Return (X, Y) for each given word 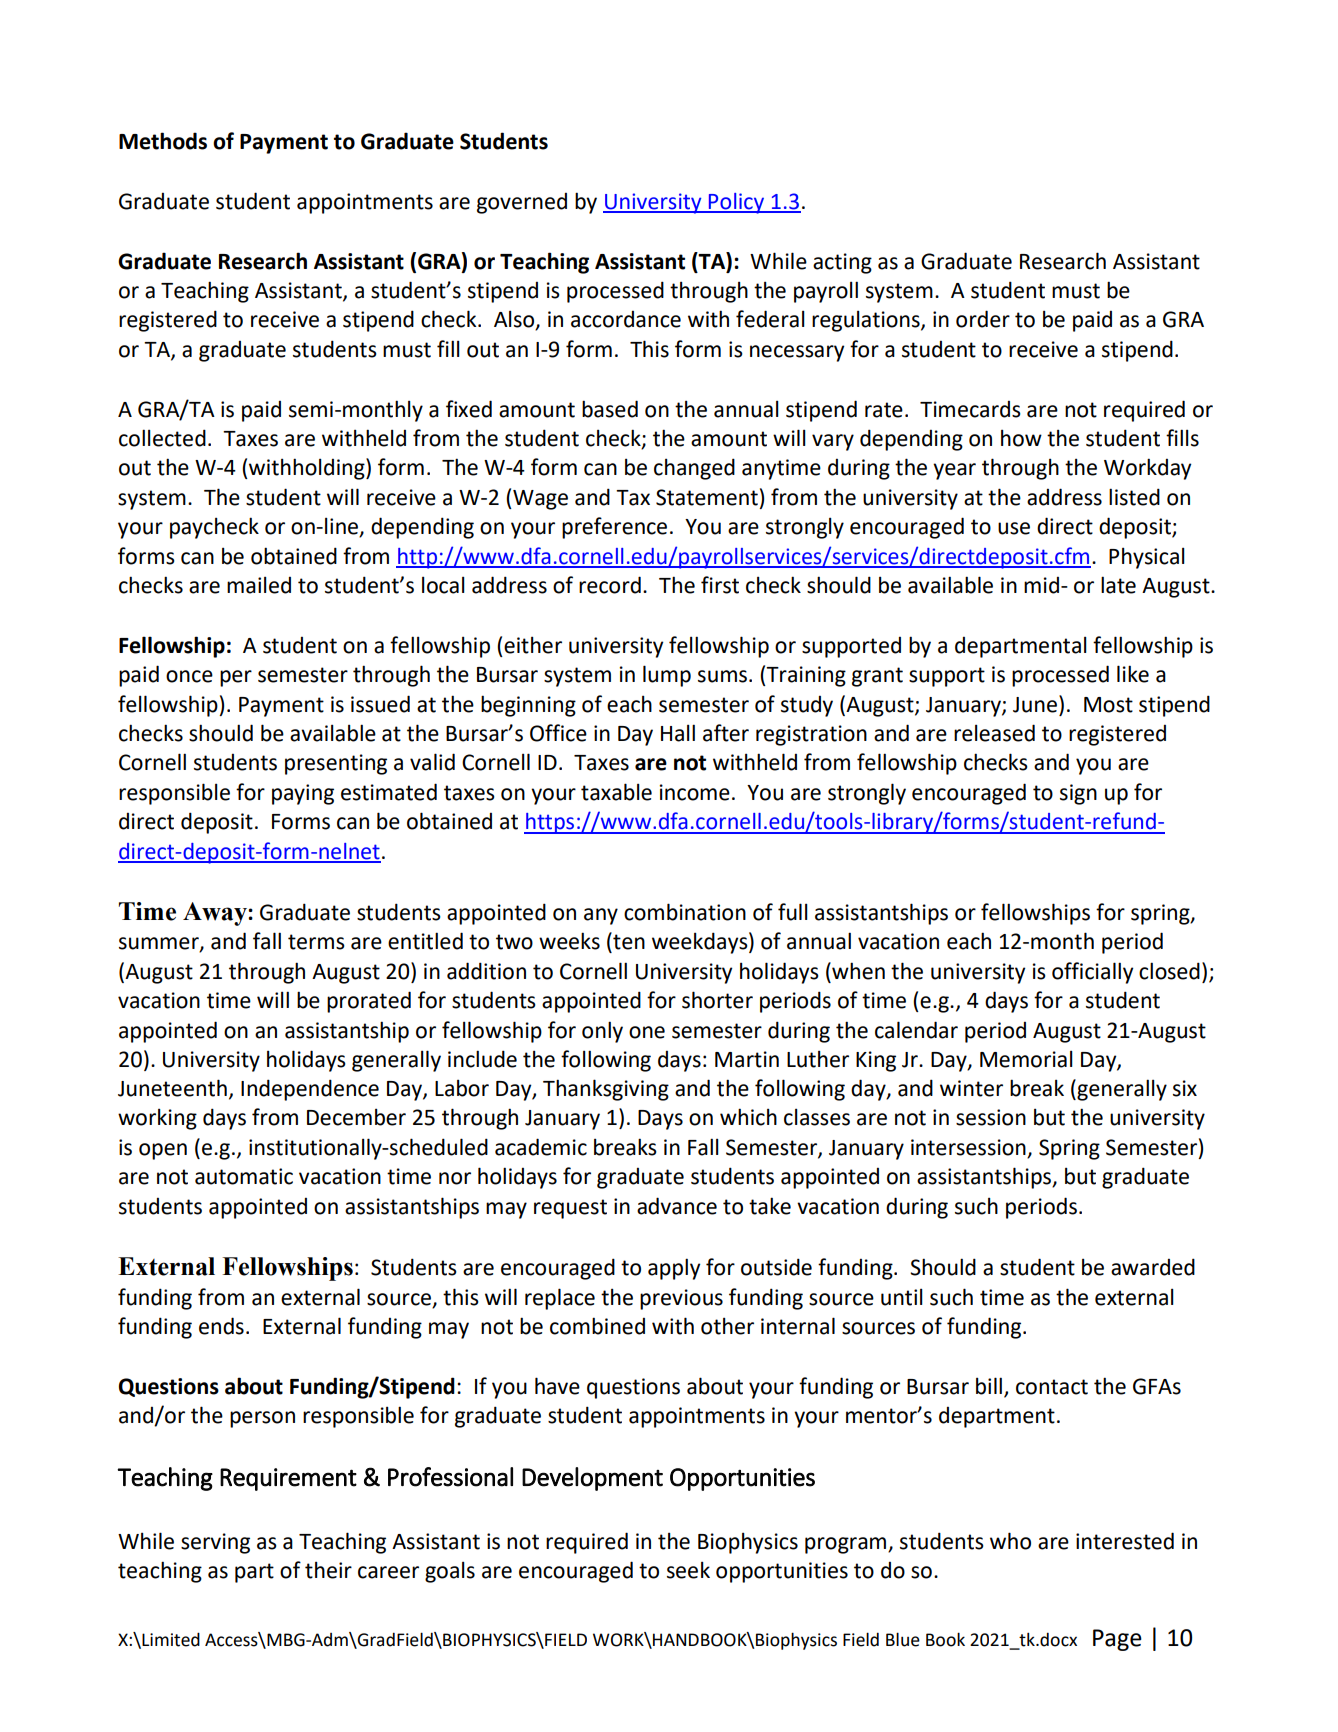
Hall (678, 733)
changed (694, 469)
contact (1052, 1387)
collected (162, 438)
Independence (310, 1090)
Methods (163, 141)
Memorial (1026, 1059)
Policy (736, 203)
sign (1078, 794)
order (983, 319)
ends (221, 1326)
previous (681, 1299)
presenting (336, 764)
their (328, 1570)
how (1021, 438)
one (647, 1032)
